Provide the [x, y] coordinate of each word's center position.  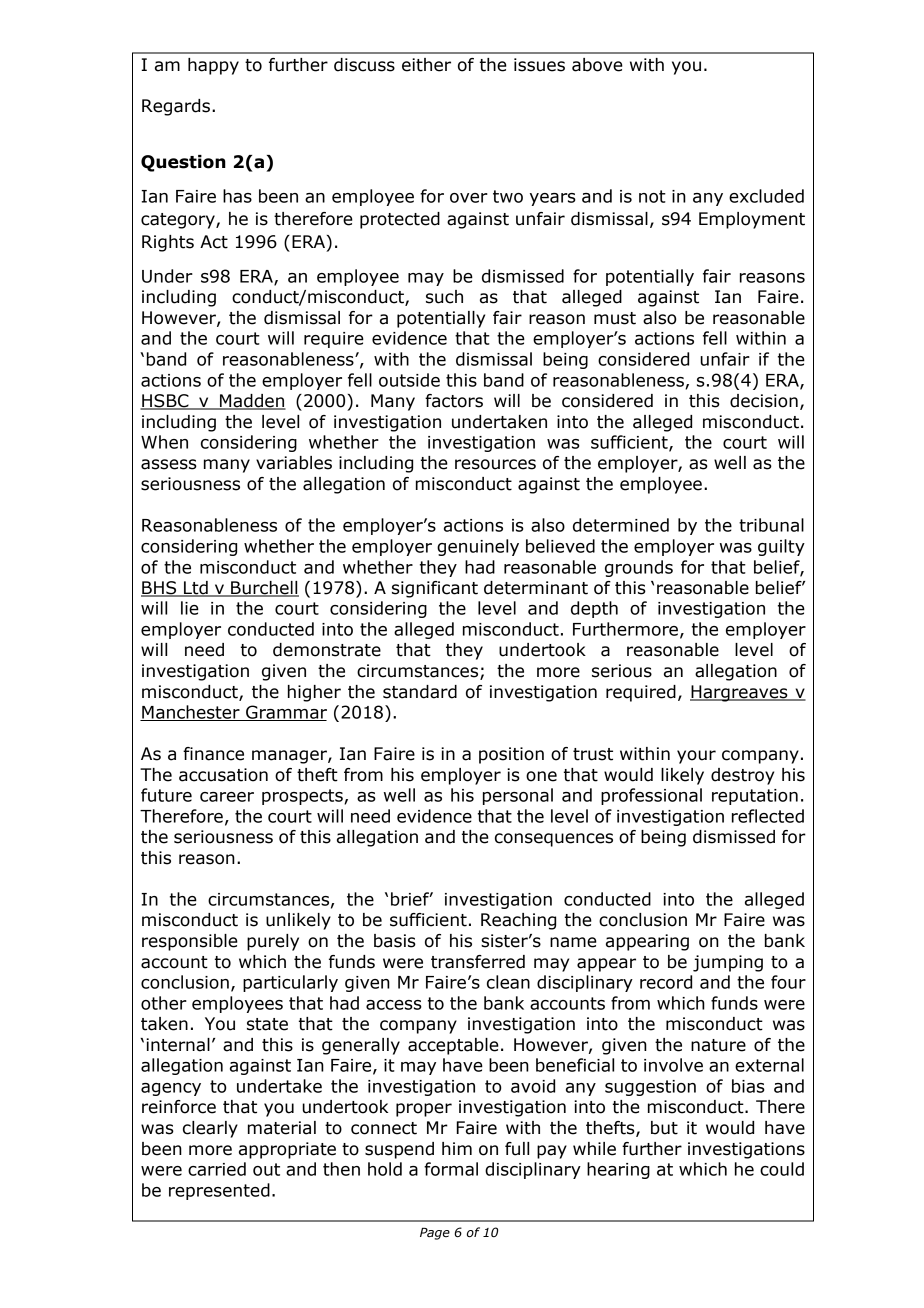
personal [518, 796]
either [426, 65]
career [227, 797]
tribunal [771, 525]
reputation [755, 797]
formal [451, 1169]
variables [294, 463]
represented [219, 1191]
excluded [766, 196]
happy [213, 66]
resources [495, 464]
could [782, 1169]
